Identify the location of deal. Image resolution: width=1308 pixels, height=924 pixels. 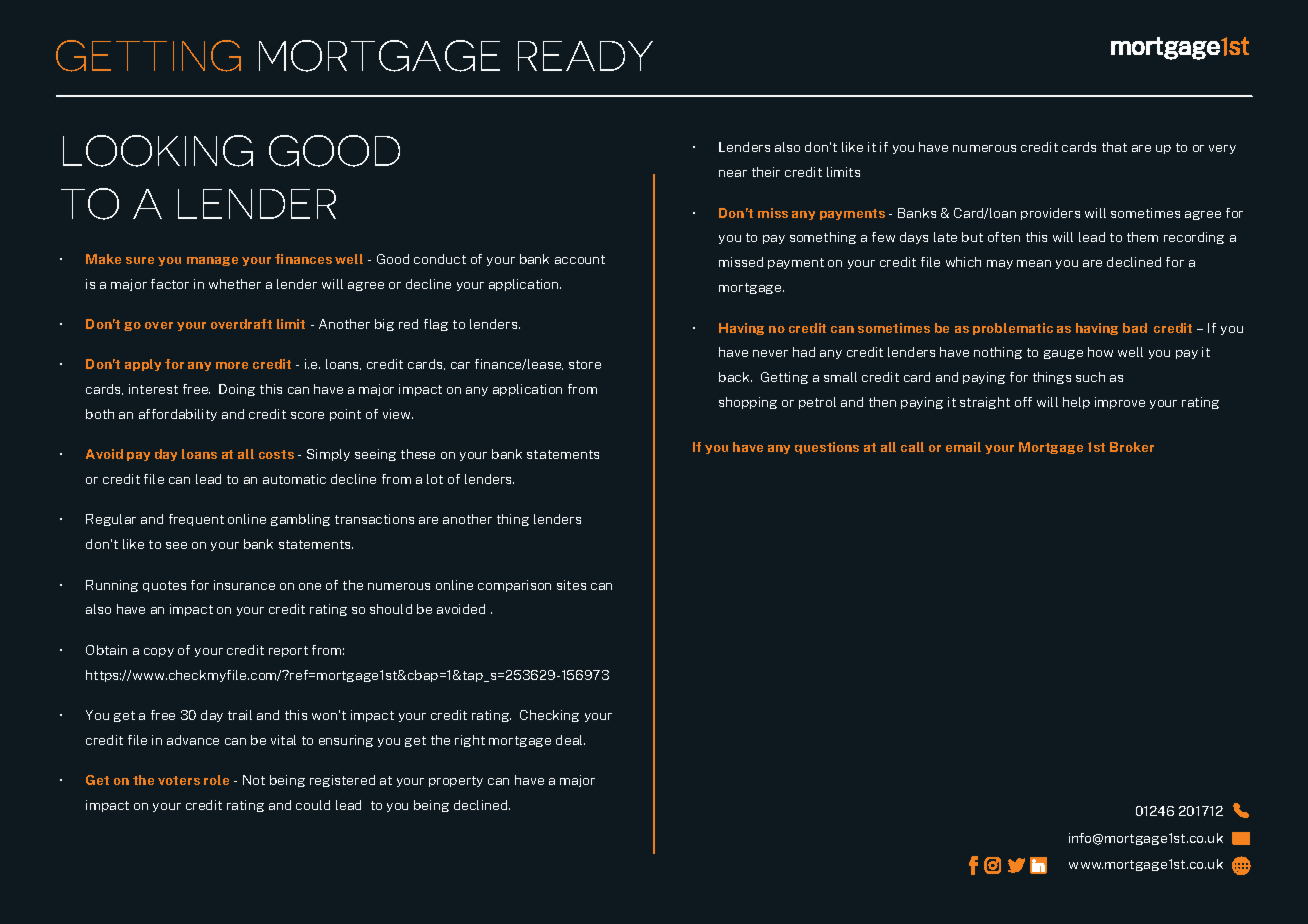
(570, 740).
